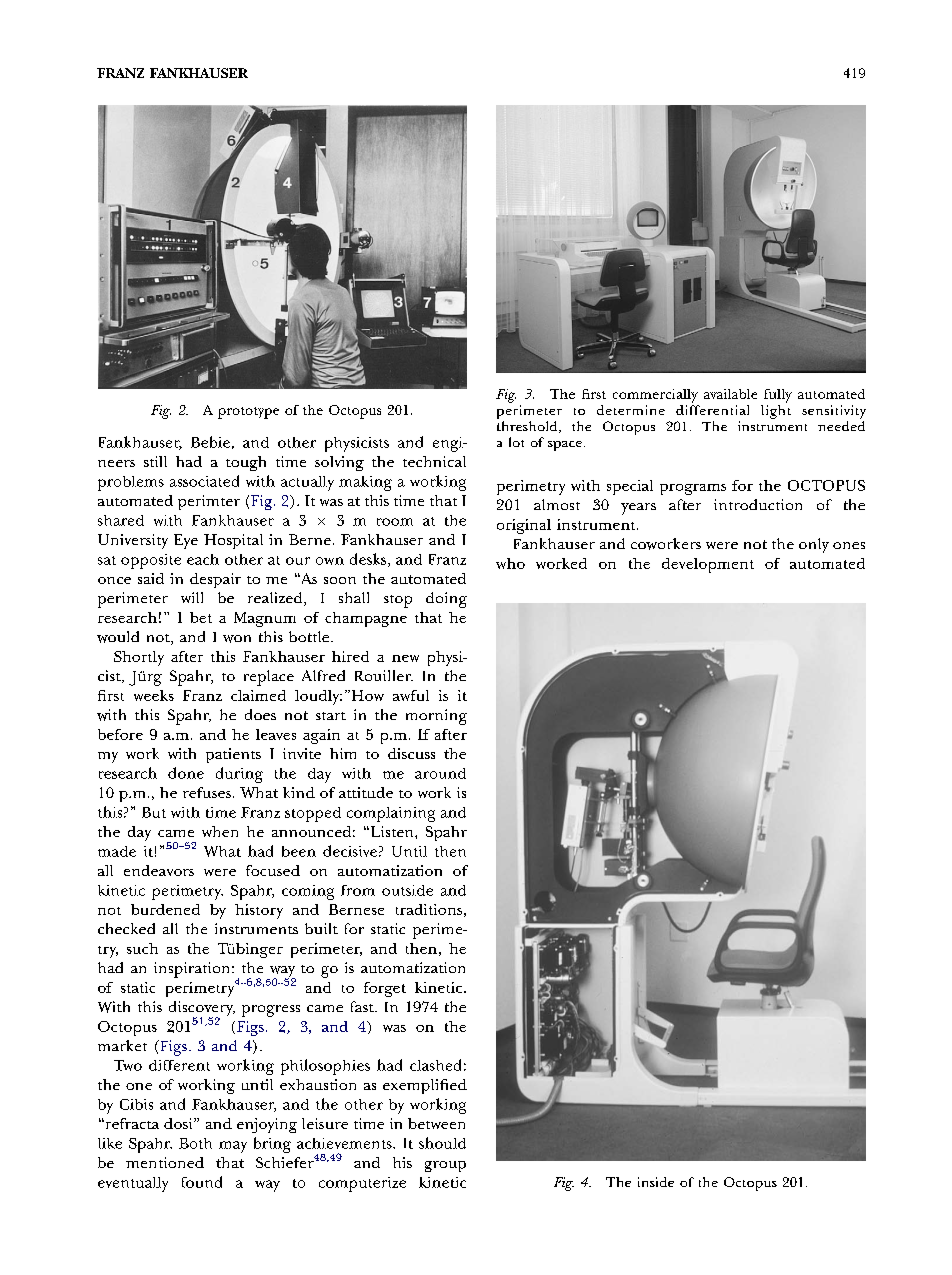  Describe the element at coordinates (165, 1162) in the screenshot. I see `mentioned` at that location.
